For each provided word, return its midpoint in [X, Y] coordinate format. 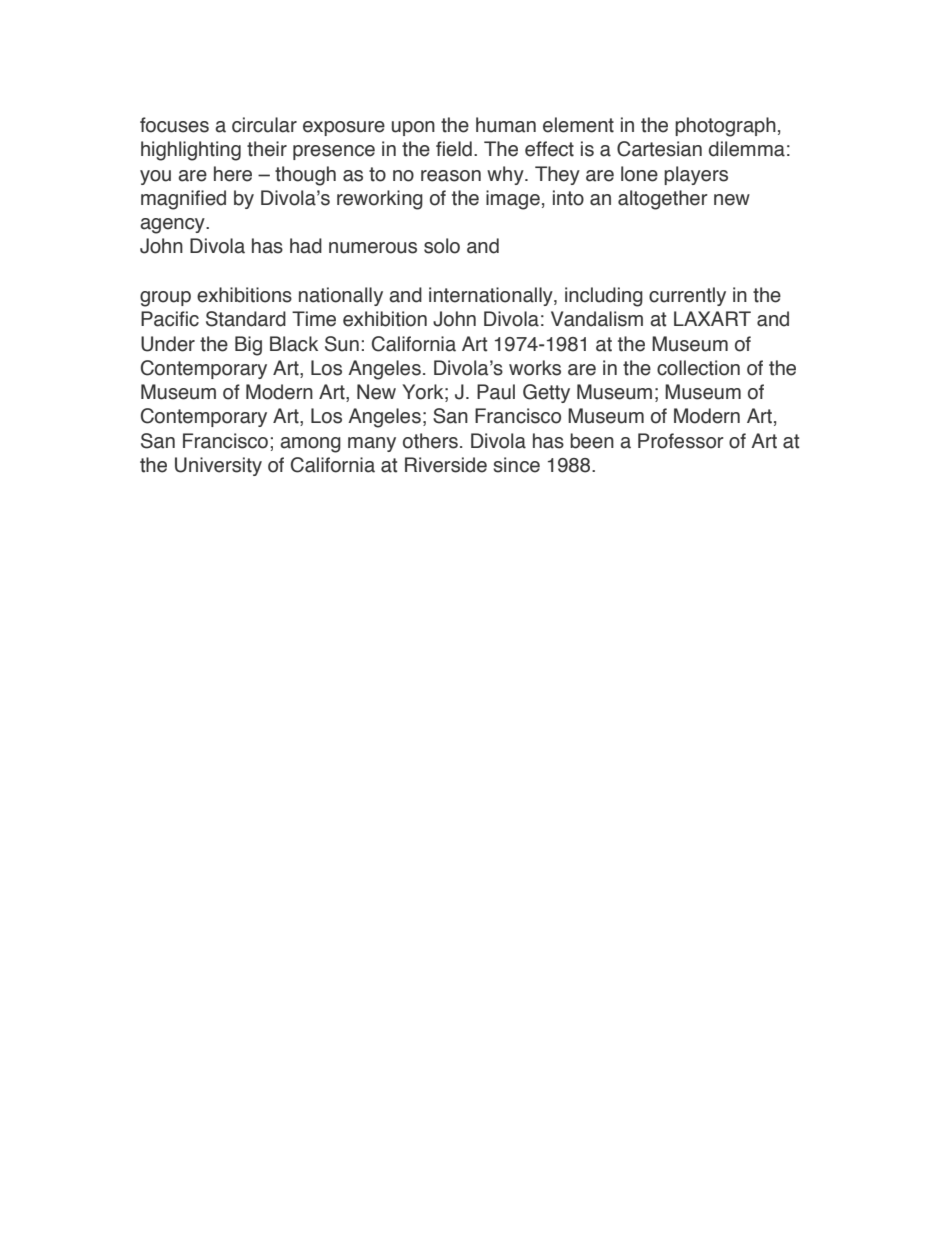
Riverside [446, 465]
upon [413, 128]
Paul [496, 392]
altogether [663, 200]
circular [264, 125]
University [218, 466]
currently [687, 296]
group [165, 299]
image [513, 200]
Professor [681, 441]
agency [173, 226]
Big [248, 346]
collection [698, 368]
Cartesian [659, 149]
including [604, 297]
